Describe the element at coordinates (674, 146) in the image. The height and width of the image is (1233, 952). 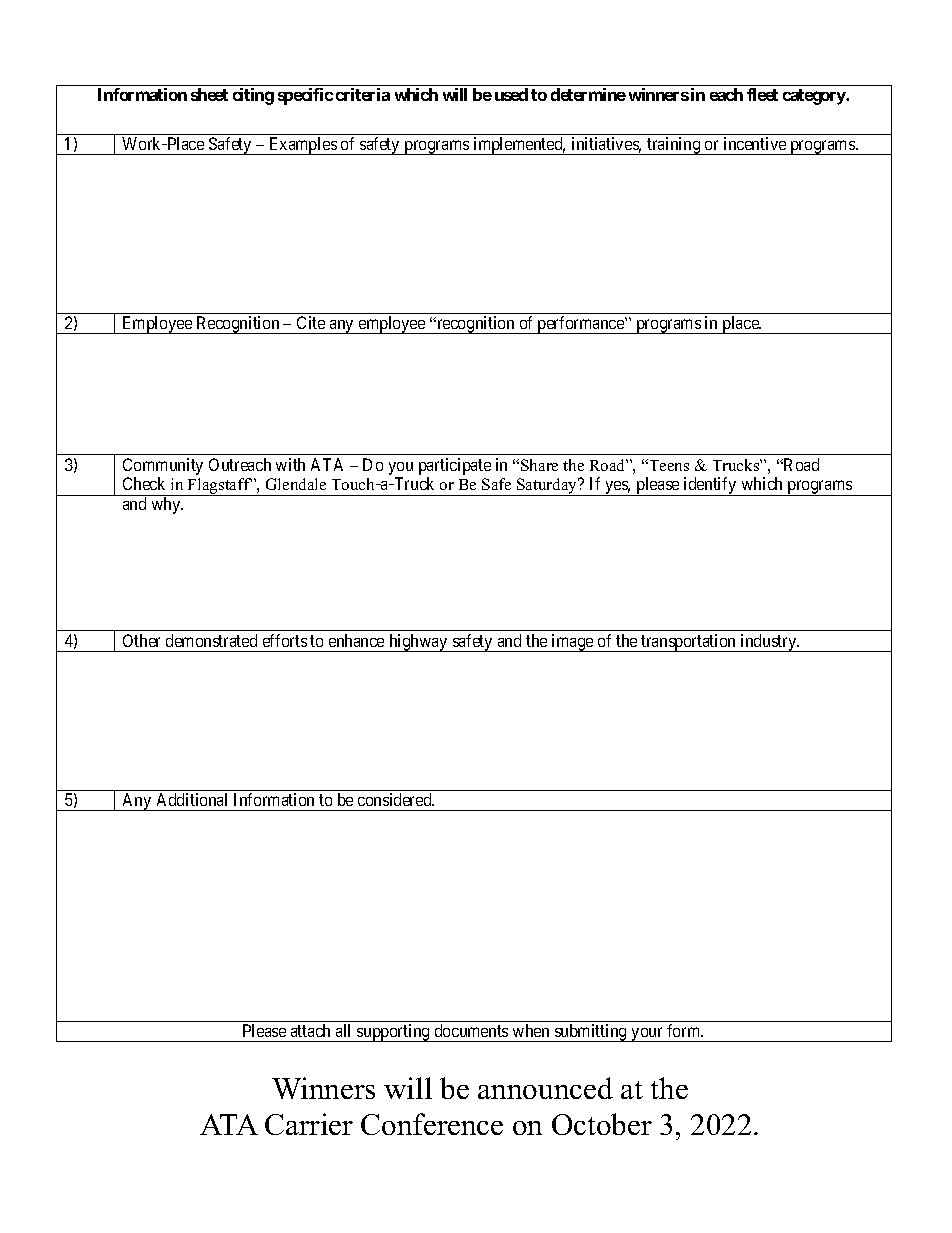
I see `training` at that location.
